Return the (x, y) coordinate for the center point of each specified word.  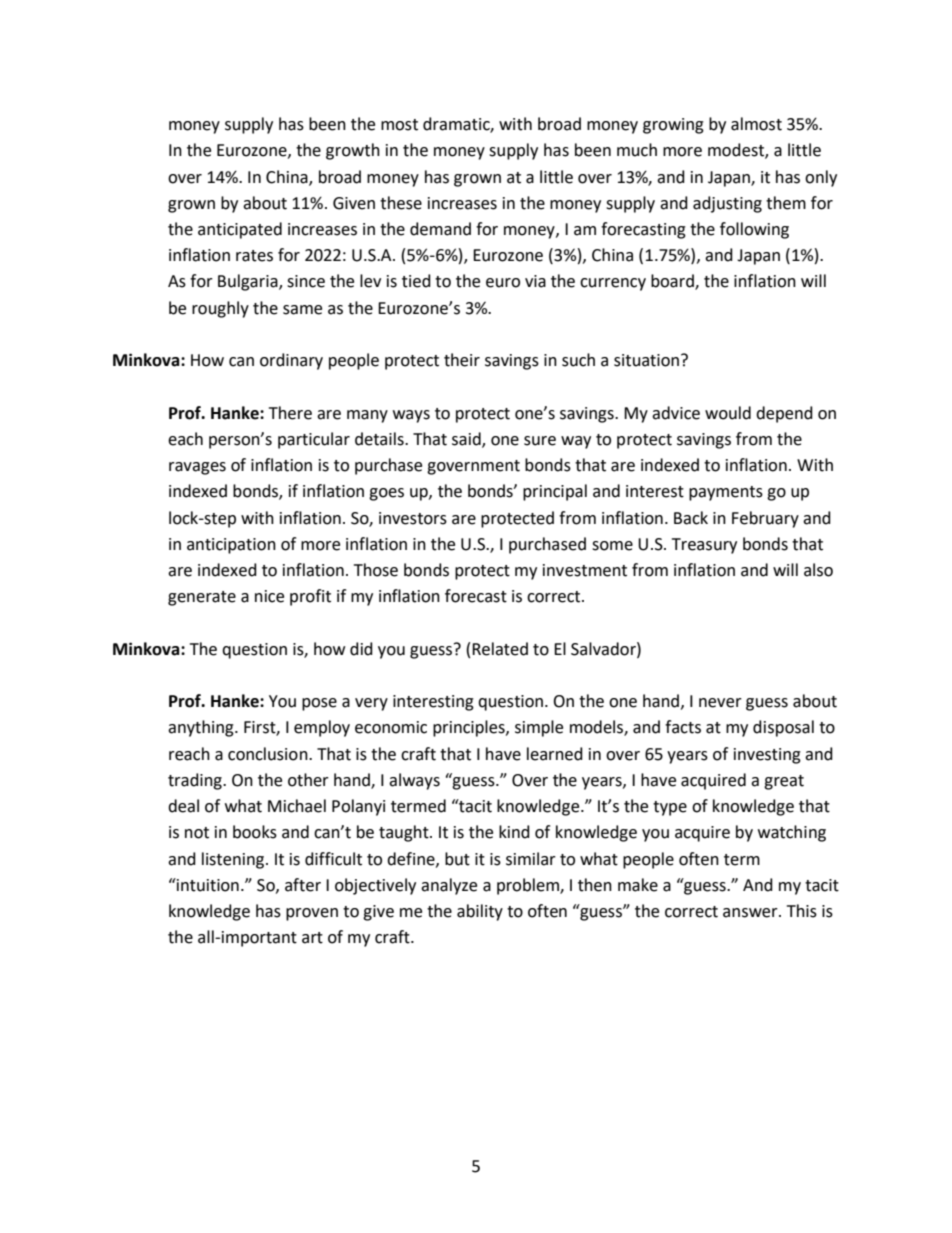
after (303, 885)
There (290, 413)
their (462, 360)
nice (269, 596)
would (728, 413)
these (401, 203)
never (720, 703)
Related (500, 649)
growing (673, 126)
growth (353, 151)
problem (529, 886)
